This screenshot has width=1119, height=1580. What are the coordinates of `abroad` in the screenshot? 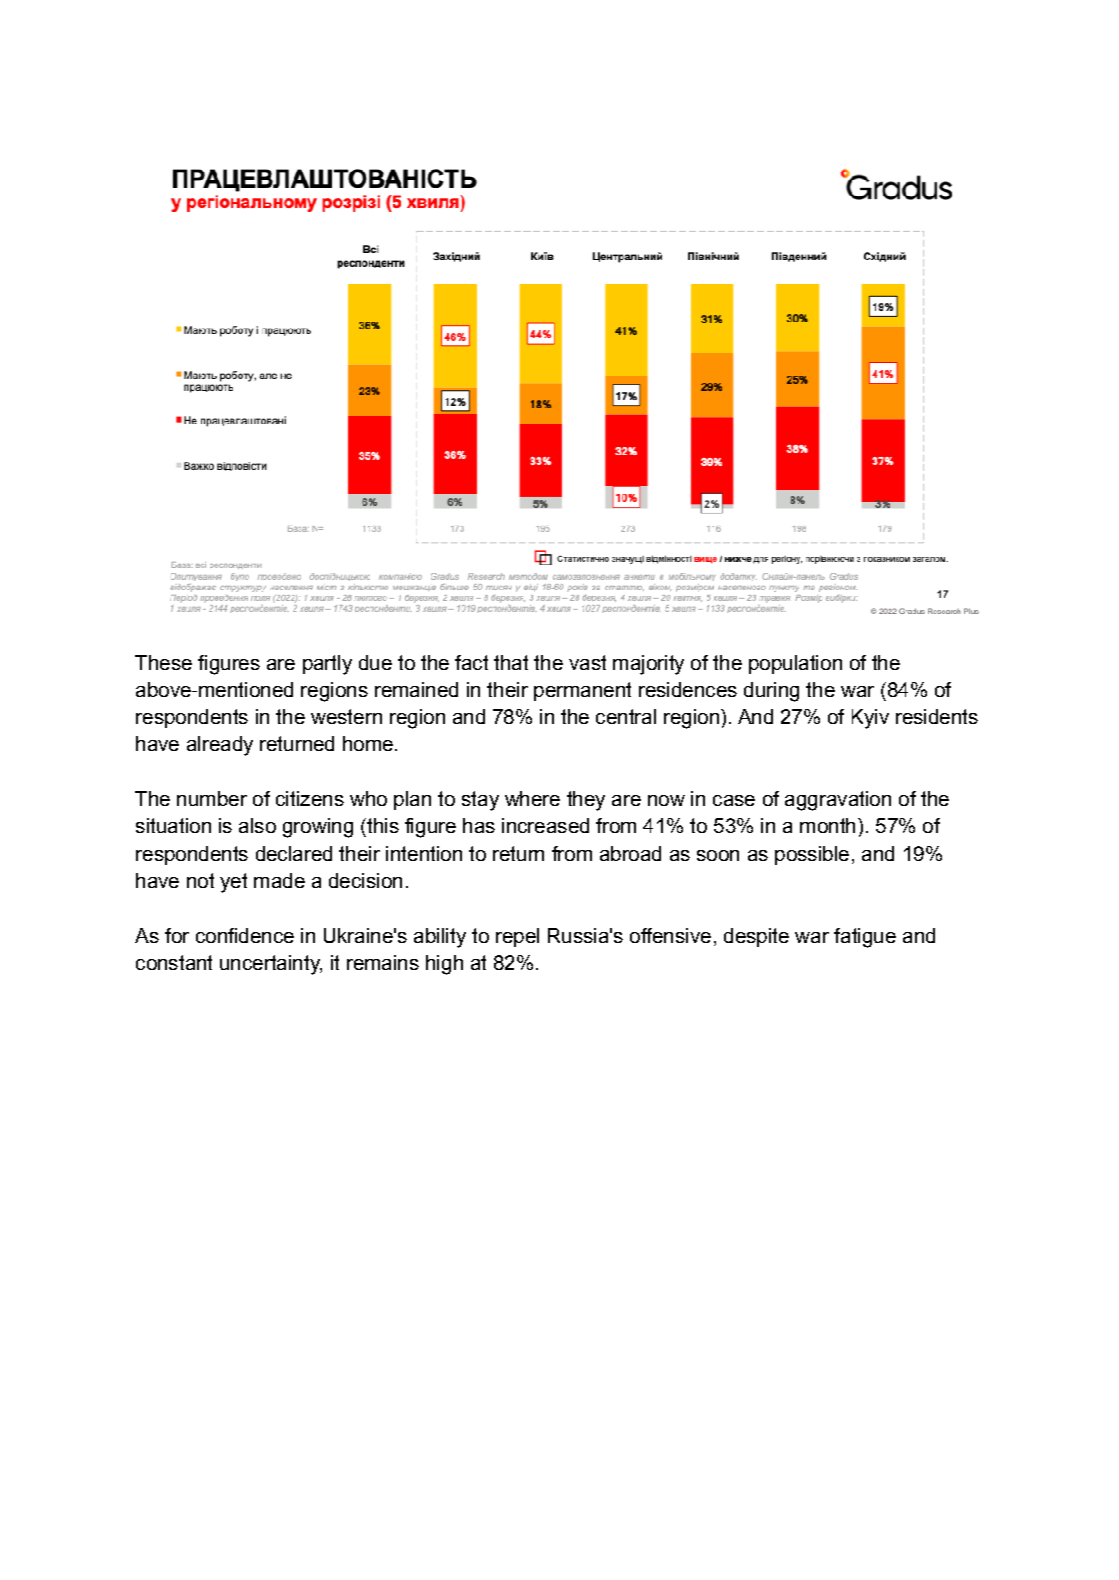 It's located at (630, 853).
